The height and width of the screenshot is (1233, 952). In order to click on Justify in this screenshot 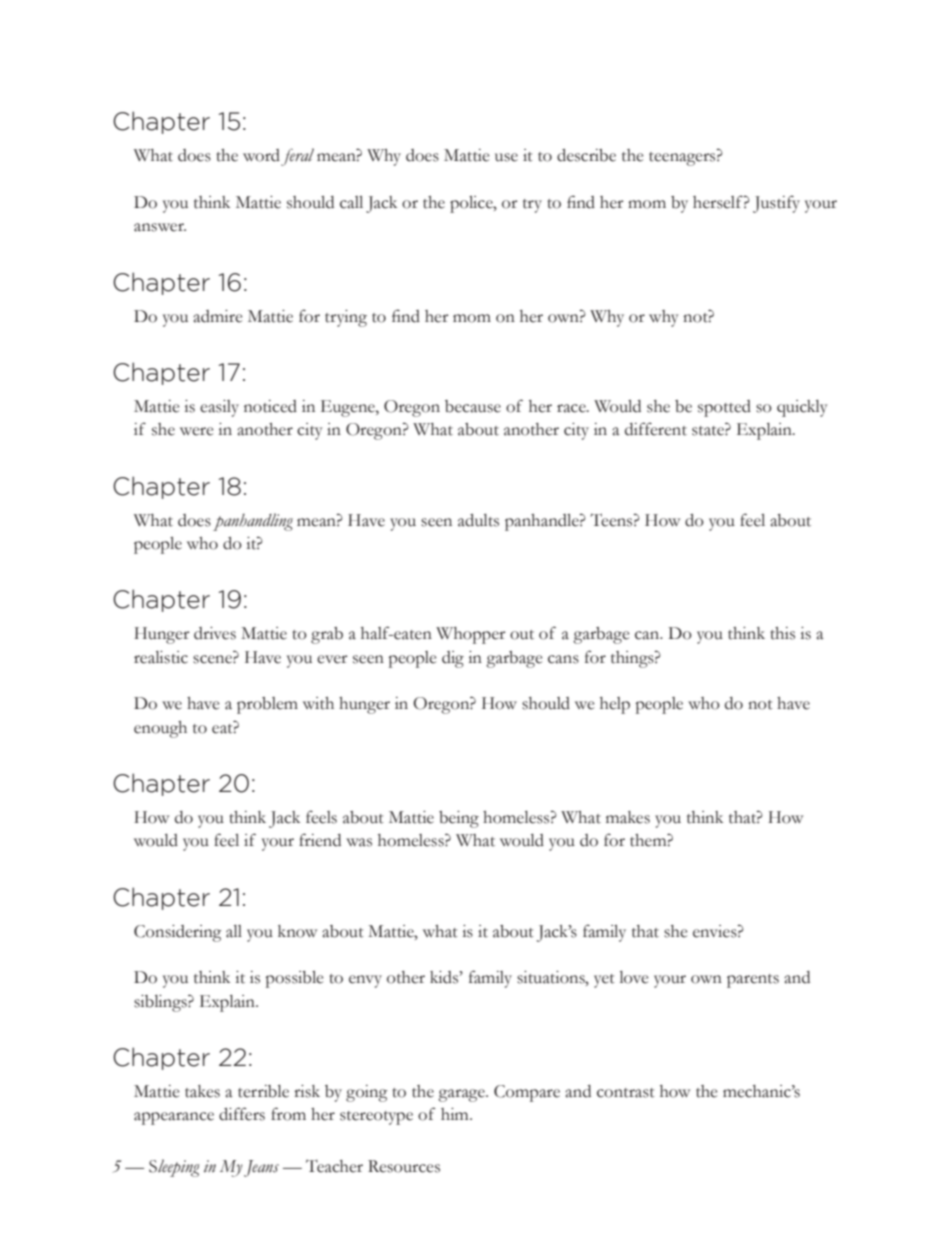, I will do `click(776, 204)`.
